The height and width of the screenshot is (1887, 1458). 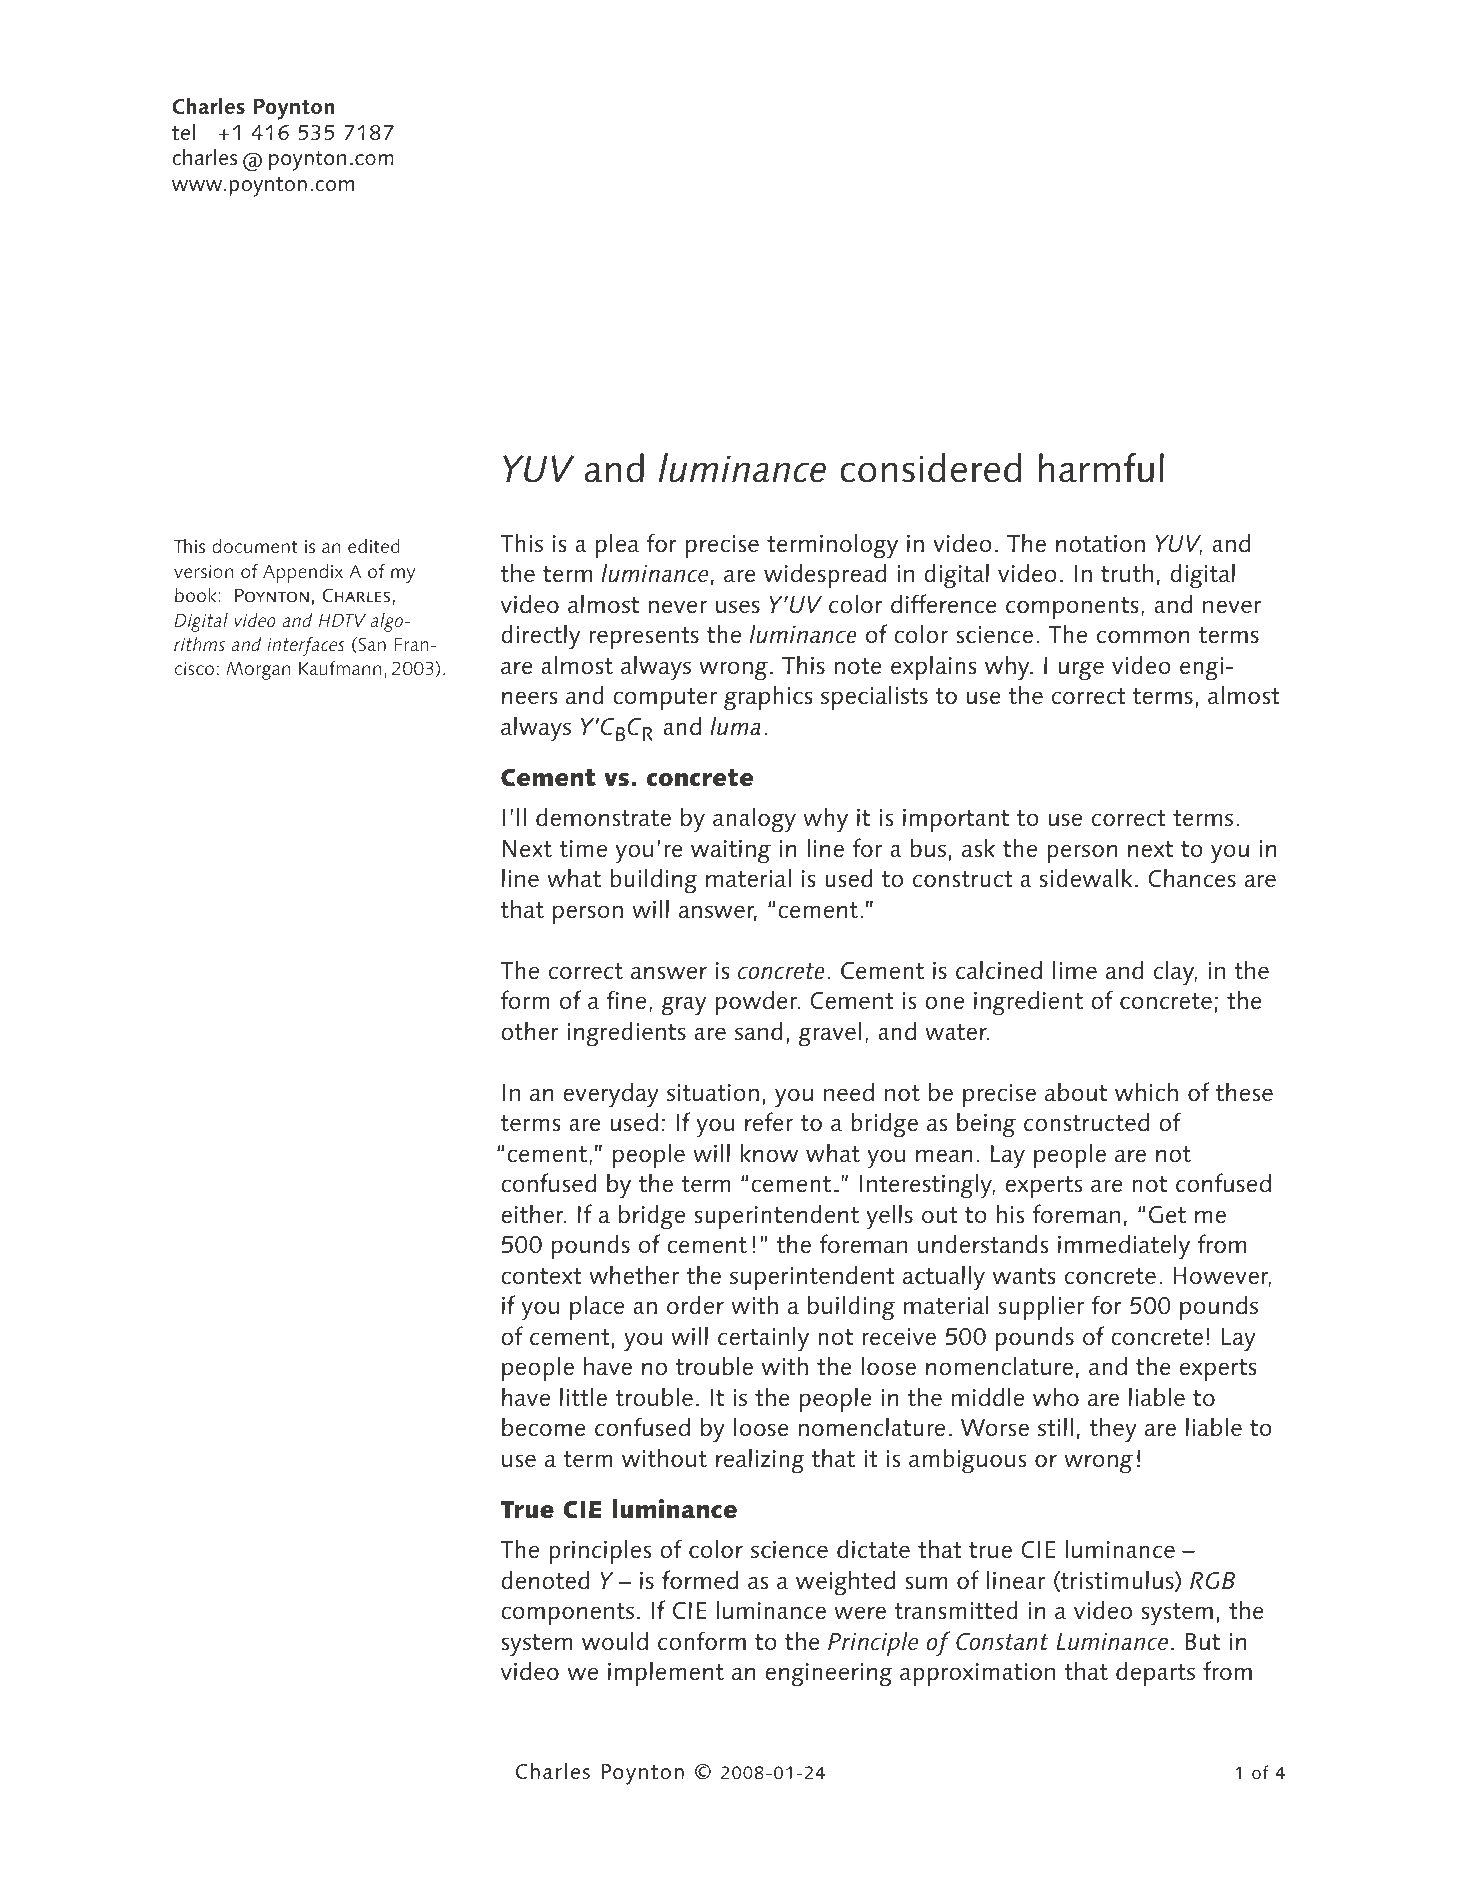 I want to click on implement, so click(x=666, y=1673).
